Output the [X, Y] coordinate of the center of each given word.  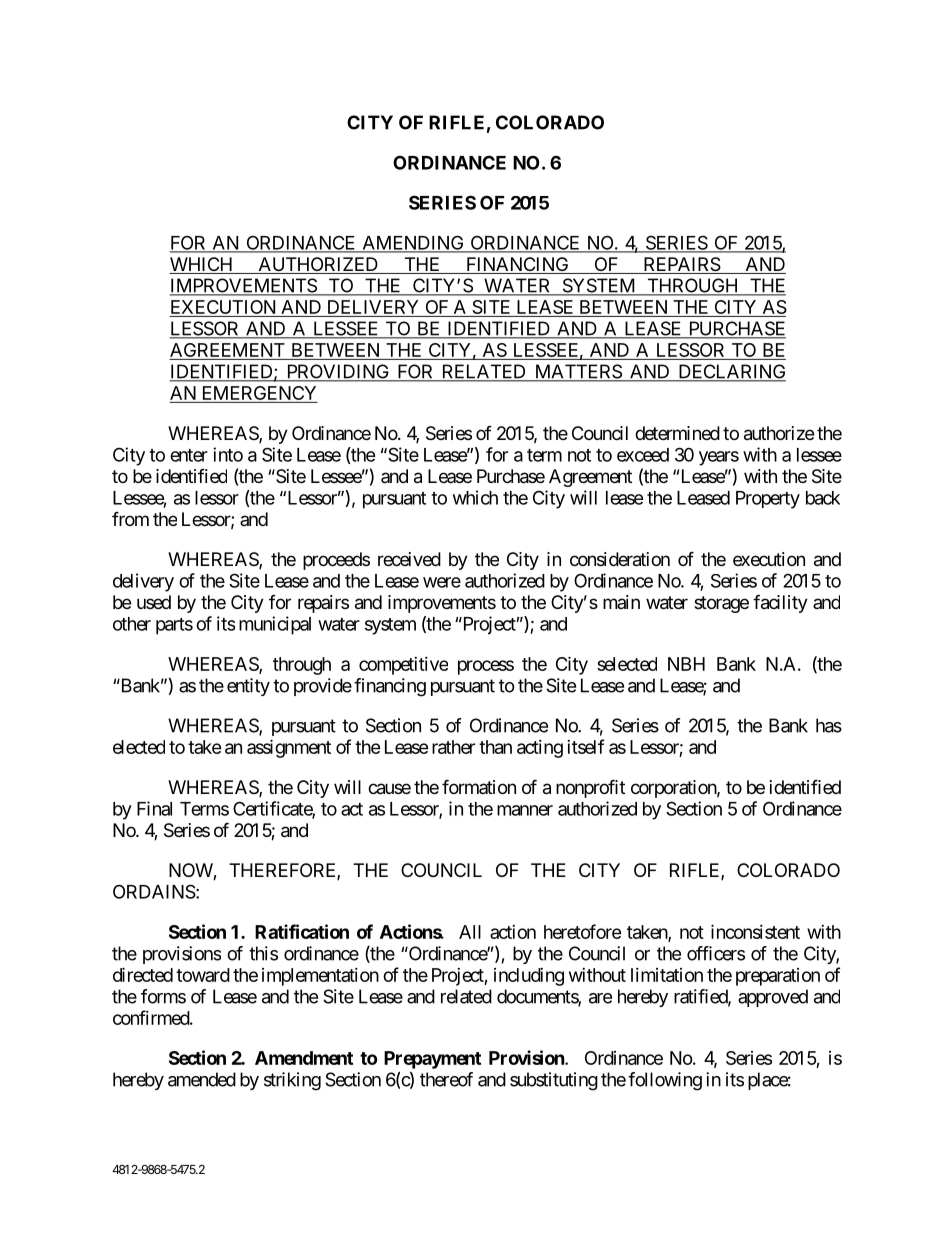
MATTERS [577, 372]
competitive [403, 666]
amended [202, 1079]
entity [248, 687]
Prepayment [432, 1060]
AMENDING [413, 243]
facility [780, 603]
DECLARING [731, 372]
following [665, 1081]
